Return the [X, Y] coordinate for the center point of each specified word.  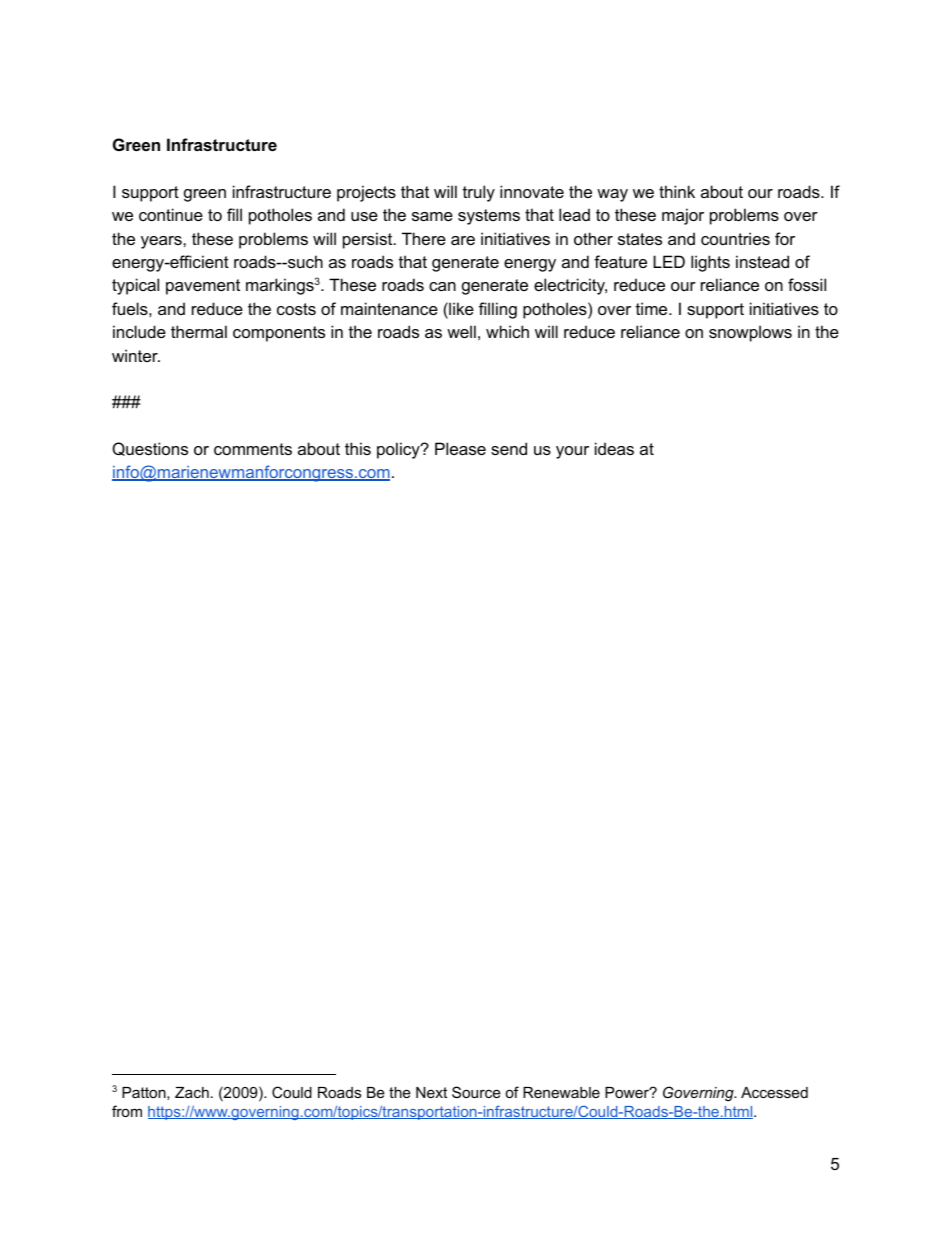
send [509, 448]
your [572, 452]
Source [476, 1092]
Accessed [774, 1092]
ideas [614, 448]
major [683, 216]
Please [460, 448]
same [432, 216]
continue [171, 214]
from [127, 1111]
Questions [150, 449]
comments [253, 449]
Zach [192, 1092]
